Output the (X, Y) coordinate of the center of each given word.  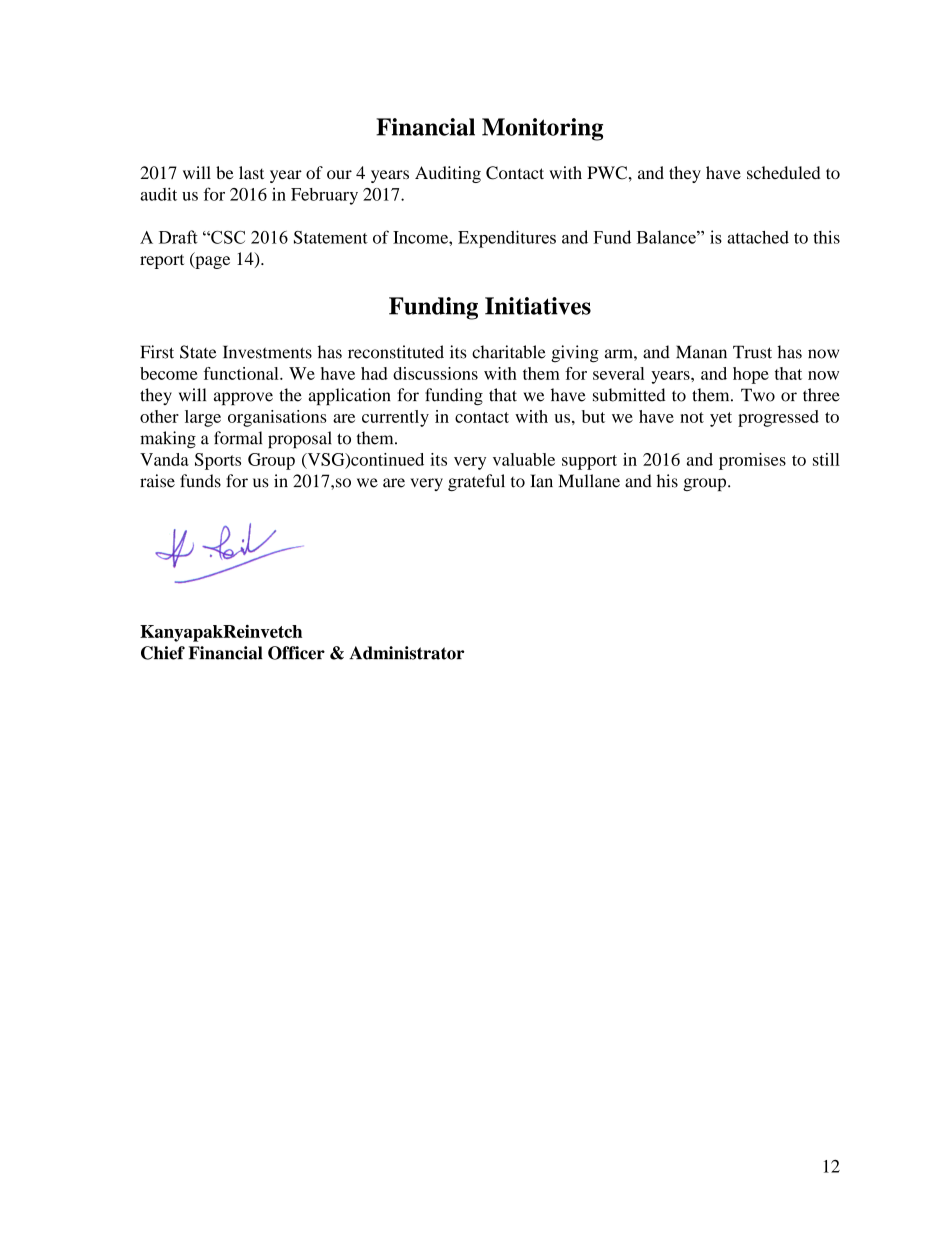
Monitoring (542, 129)
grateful (476, 482)
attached (758, 237)
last (251, 172)
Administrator (406, 653)
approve (243, 398)
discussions (435, 373)
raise (157, 481)
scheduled (783, 172)
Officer (296, 653)
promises (752, 461)
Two (758, 395)
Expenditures (507, 239)
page (211, 262)
